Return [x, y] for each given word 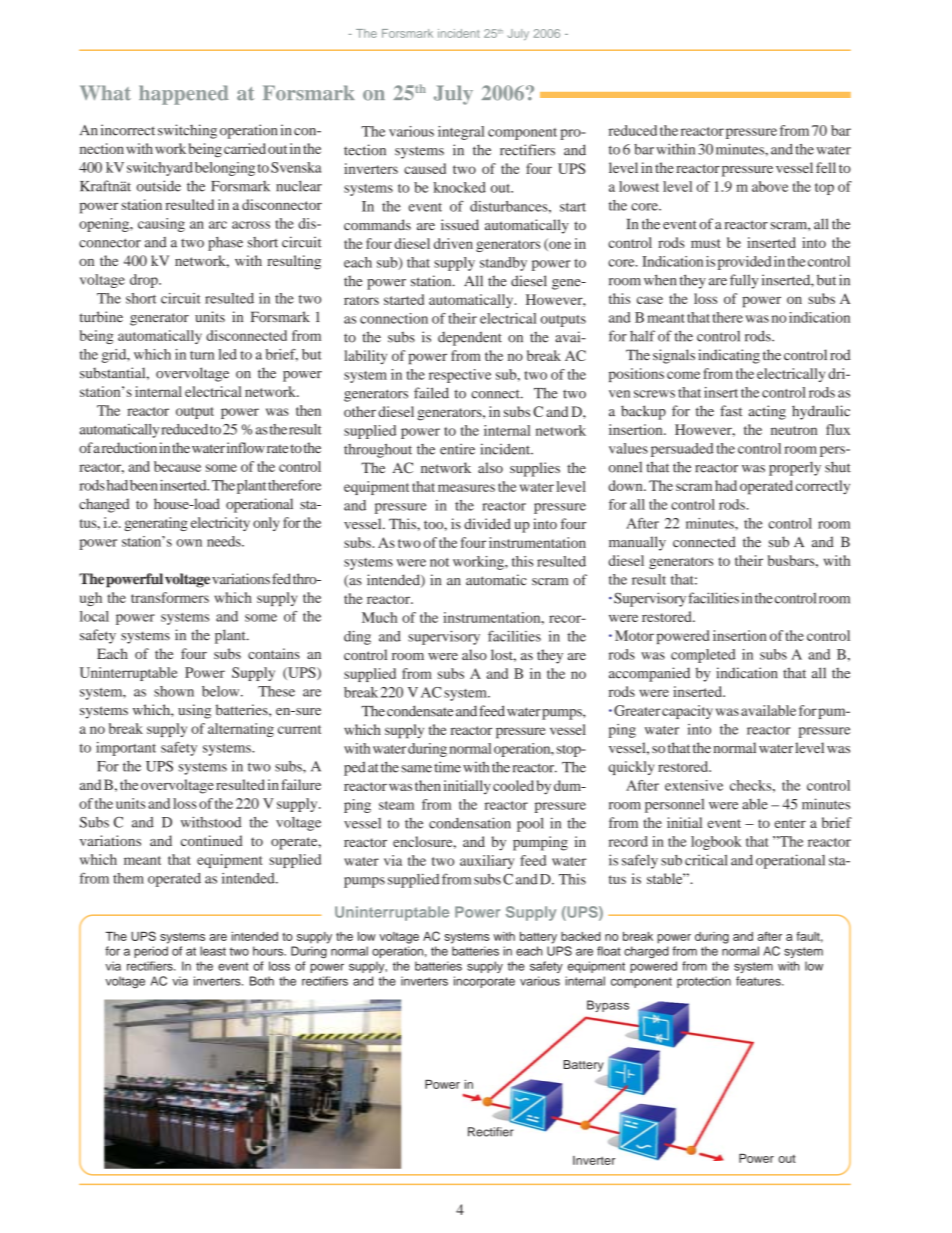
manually [637, 543]
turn [202, 355]
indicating [729, 356]
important [126, 749]
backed [581, 936]
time [447, 767]
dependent [470, 338]
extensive [694, 785]
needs [225, 541]
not [439, 562]
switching [187, 131]
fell [826, 167]
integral [461, 133]
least [213, 951]
